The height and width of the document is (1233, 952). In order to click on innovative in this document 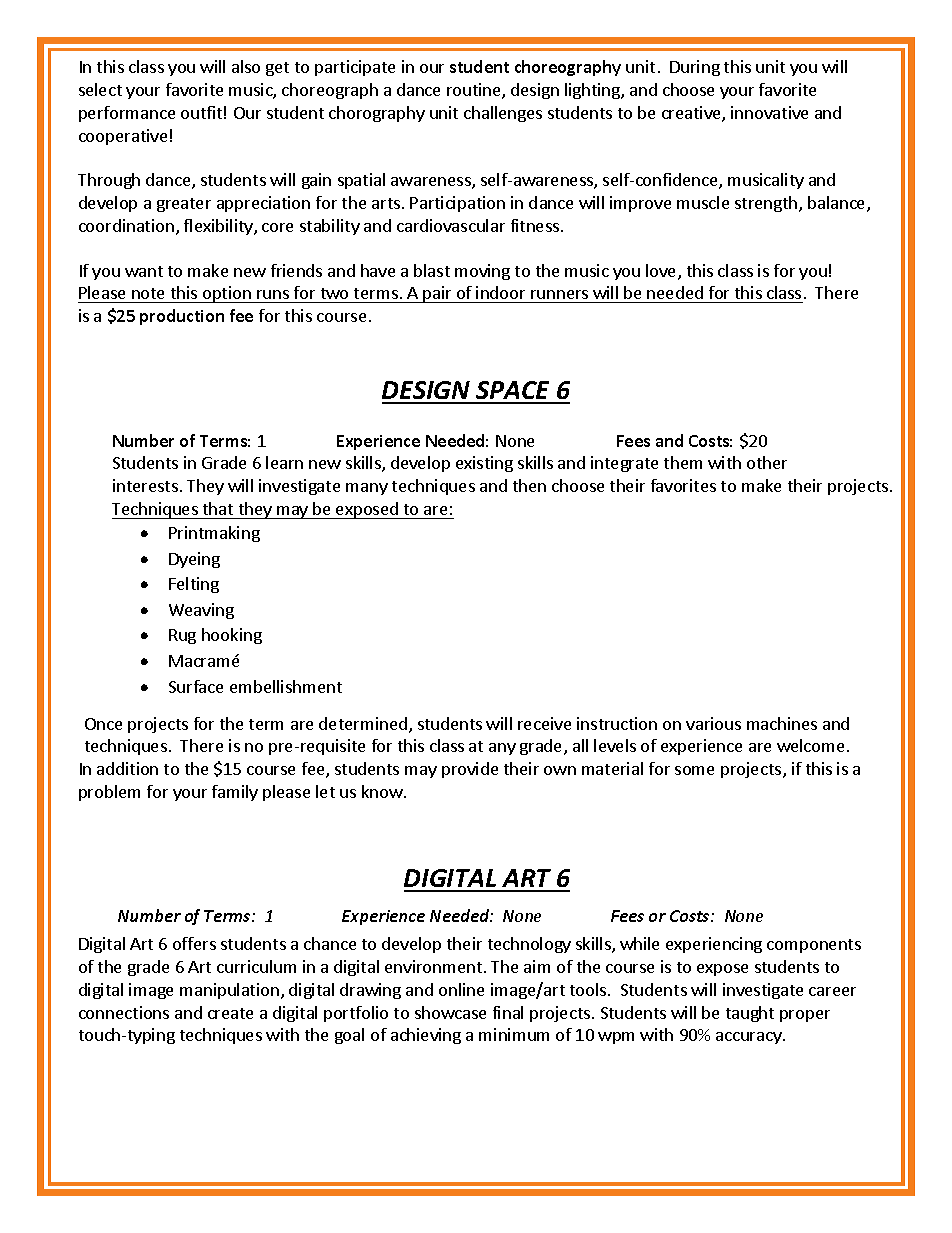, I will do `click(769, 112)`.
